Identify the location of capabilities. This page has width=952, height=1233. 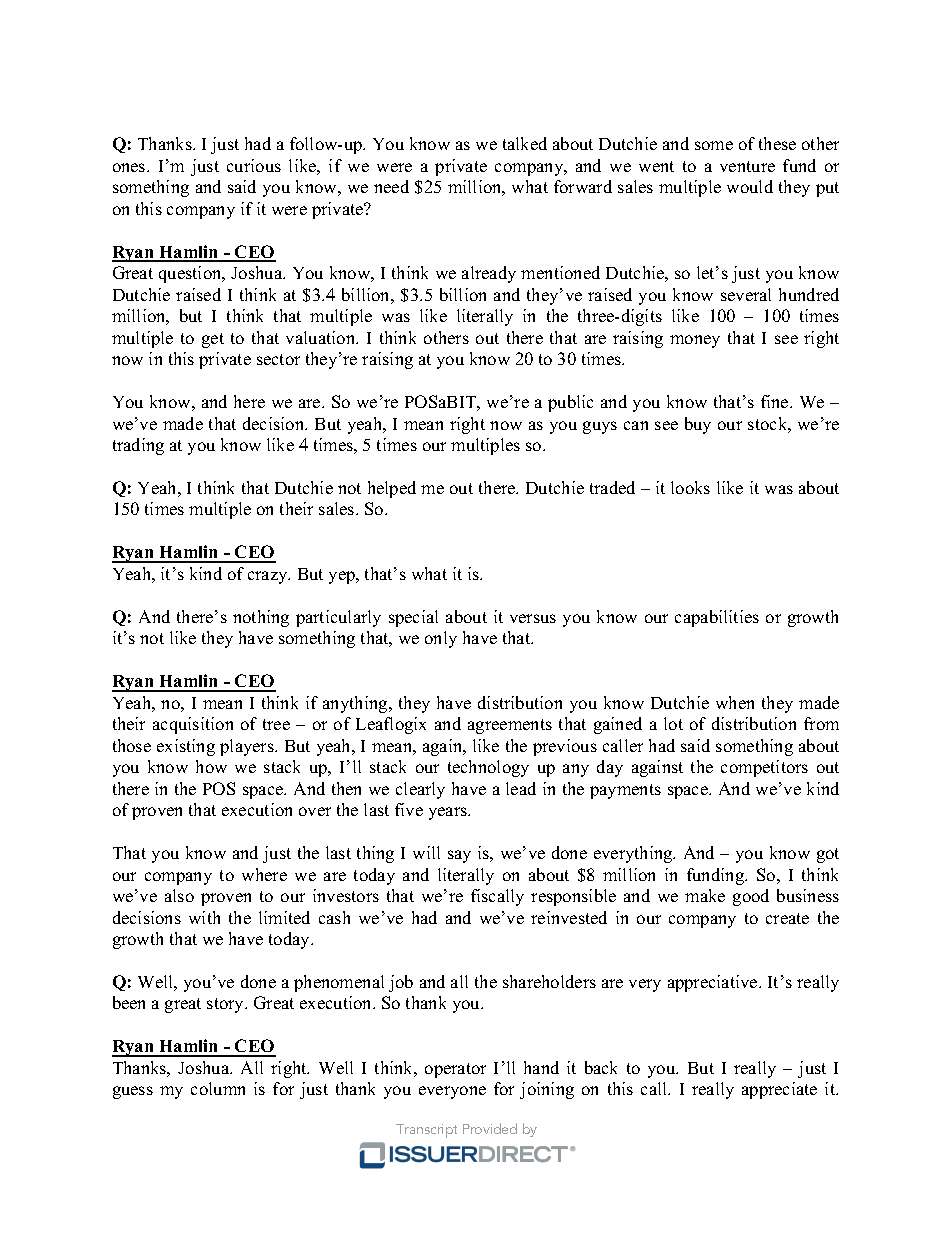
(717, 618).
